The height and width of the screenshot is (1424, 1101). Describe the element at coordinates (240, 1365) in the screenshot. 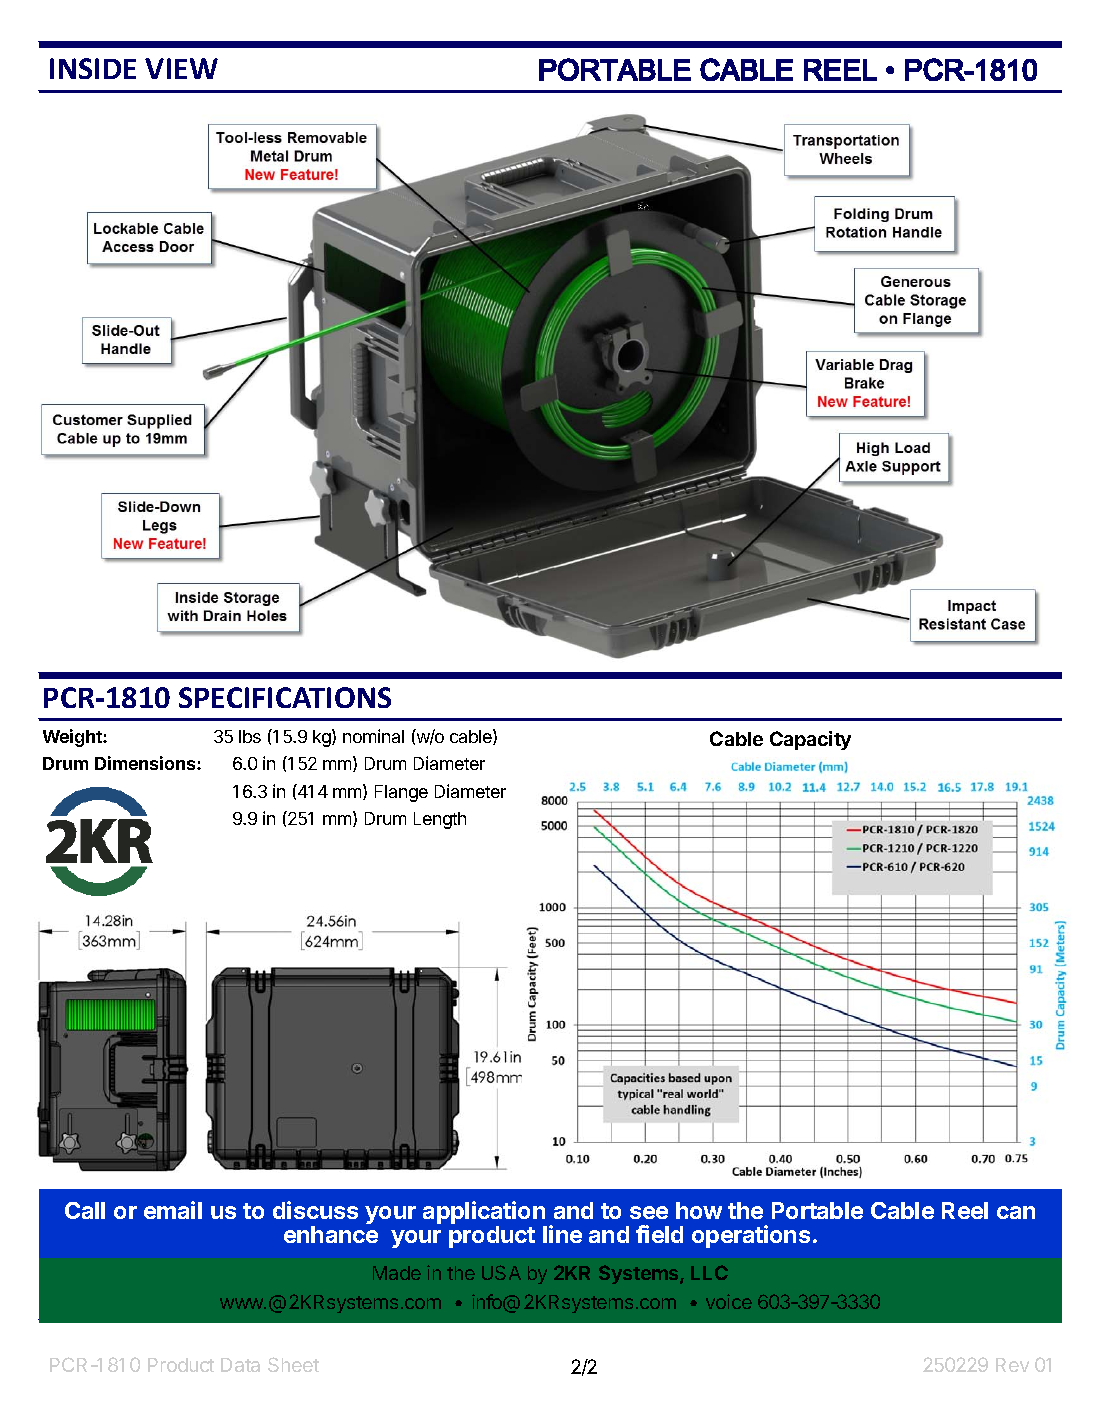

I see `Data` at that location.
